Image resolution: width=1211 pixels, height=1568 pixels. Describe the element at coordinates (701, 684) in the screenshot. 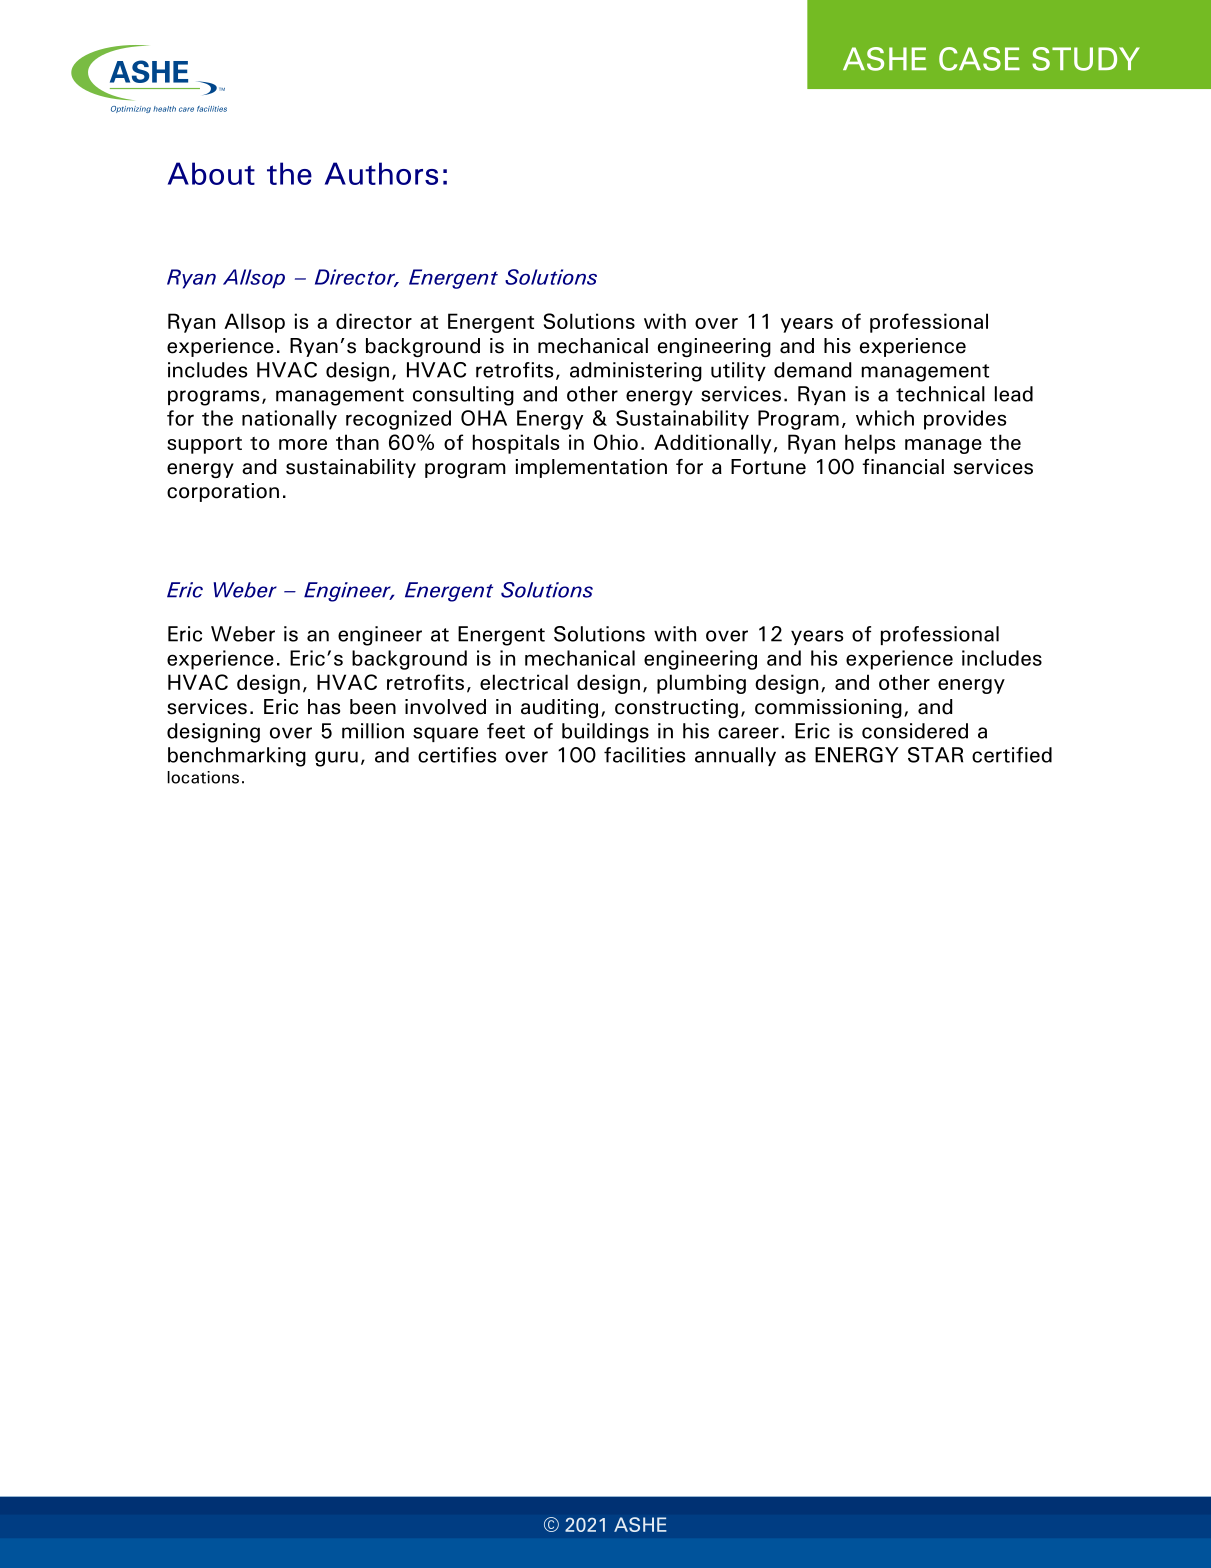

I see `plumbing` at that location.
